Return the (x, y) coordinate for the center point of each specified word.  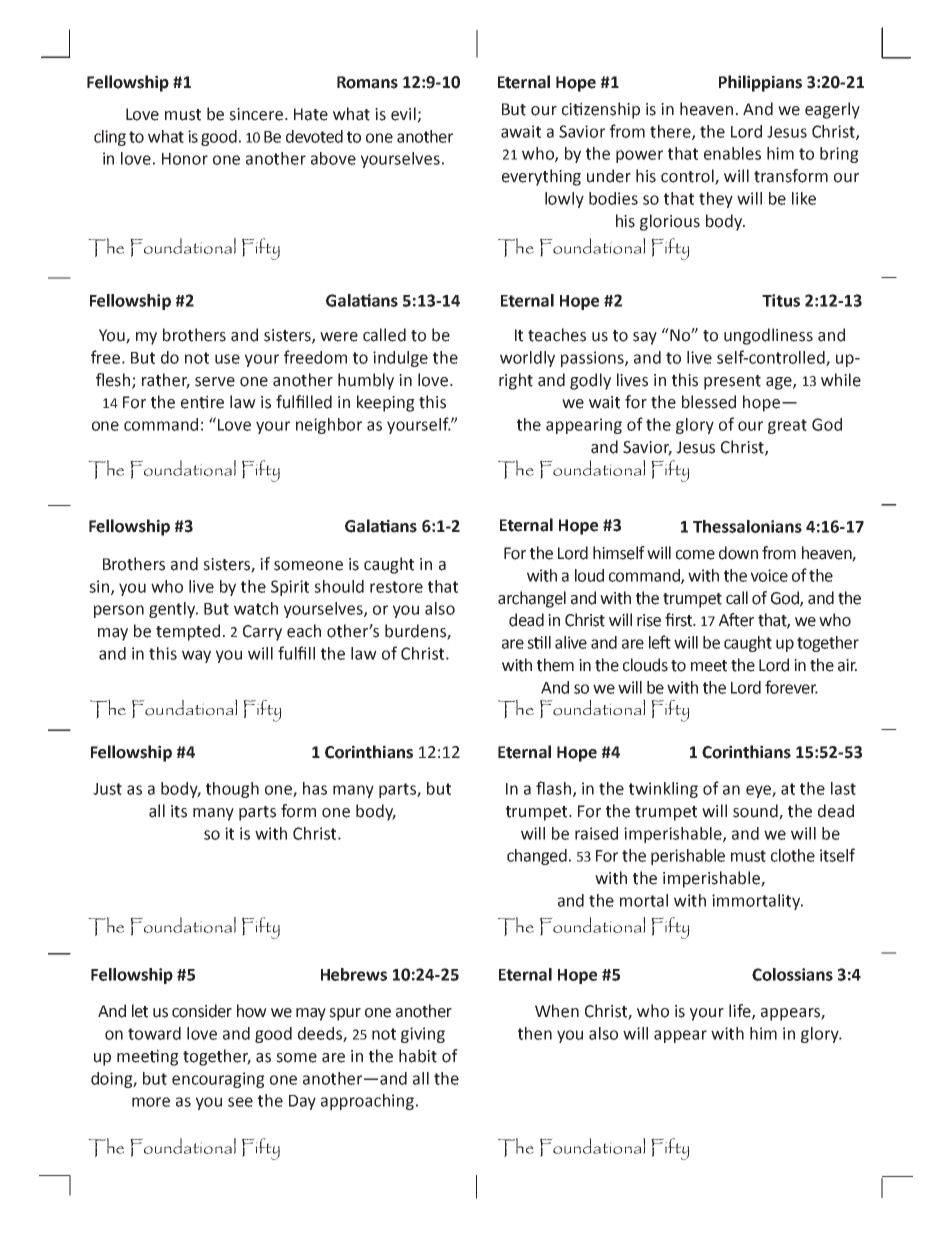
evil (403, 114)
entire (202, 402)
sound (756, 812)
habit (418, 1056)
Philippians (760, 83)
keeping (386, 403)
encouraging (218, 1080)
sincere (256, 114)
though (232, 790)
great (787, 426)
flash (555, 789)
